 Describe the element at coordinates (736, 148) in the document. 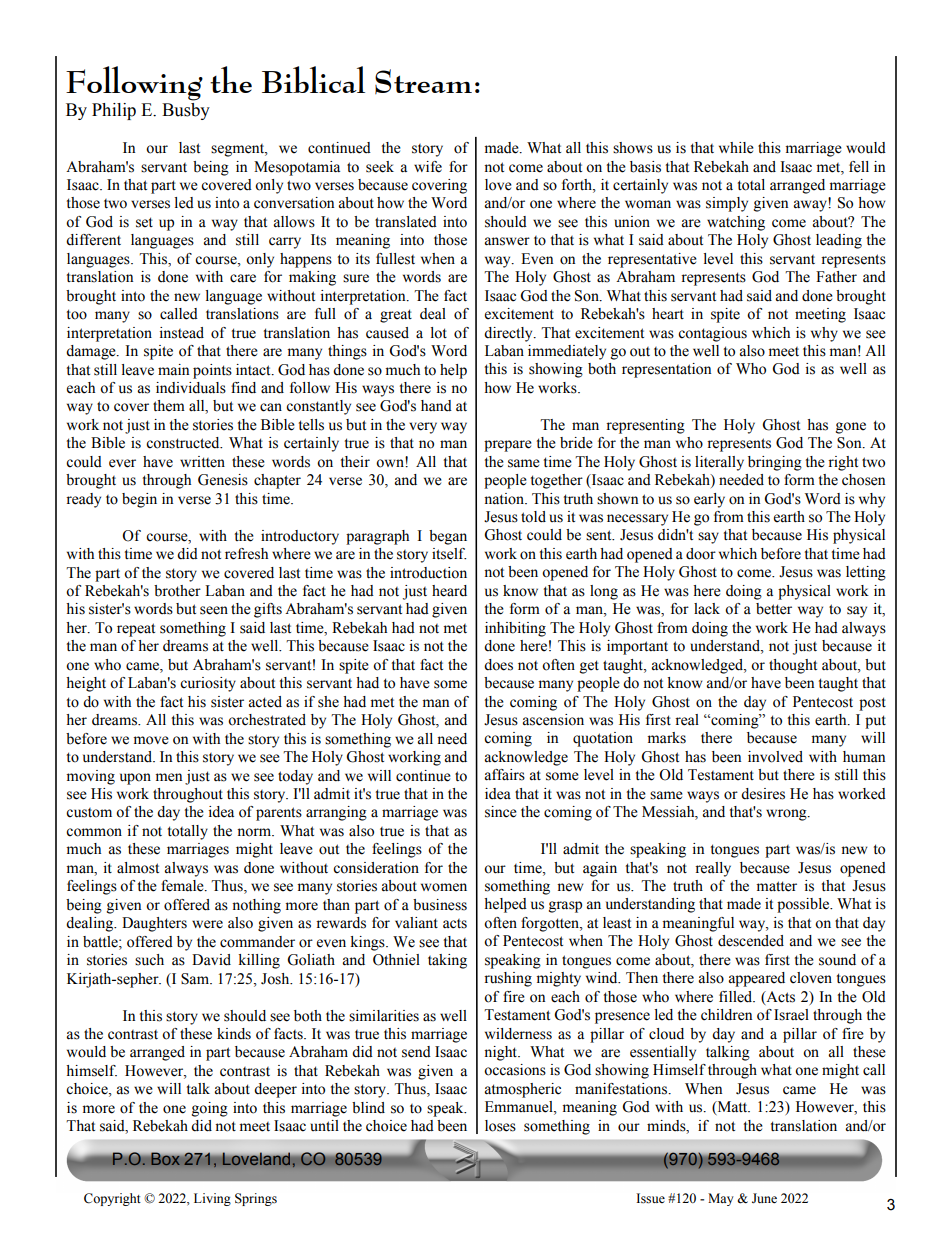

I see `while` at that location.
